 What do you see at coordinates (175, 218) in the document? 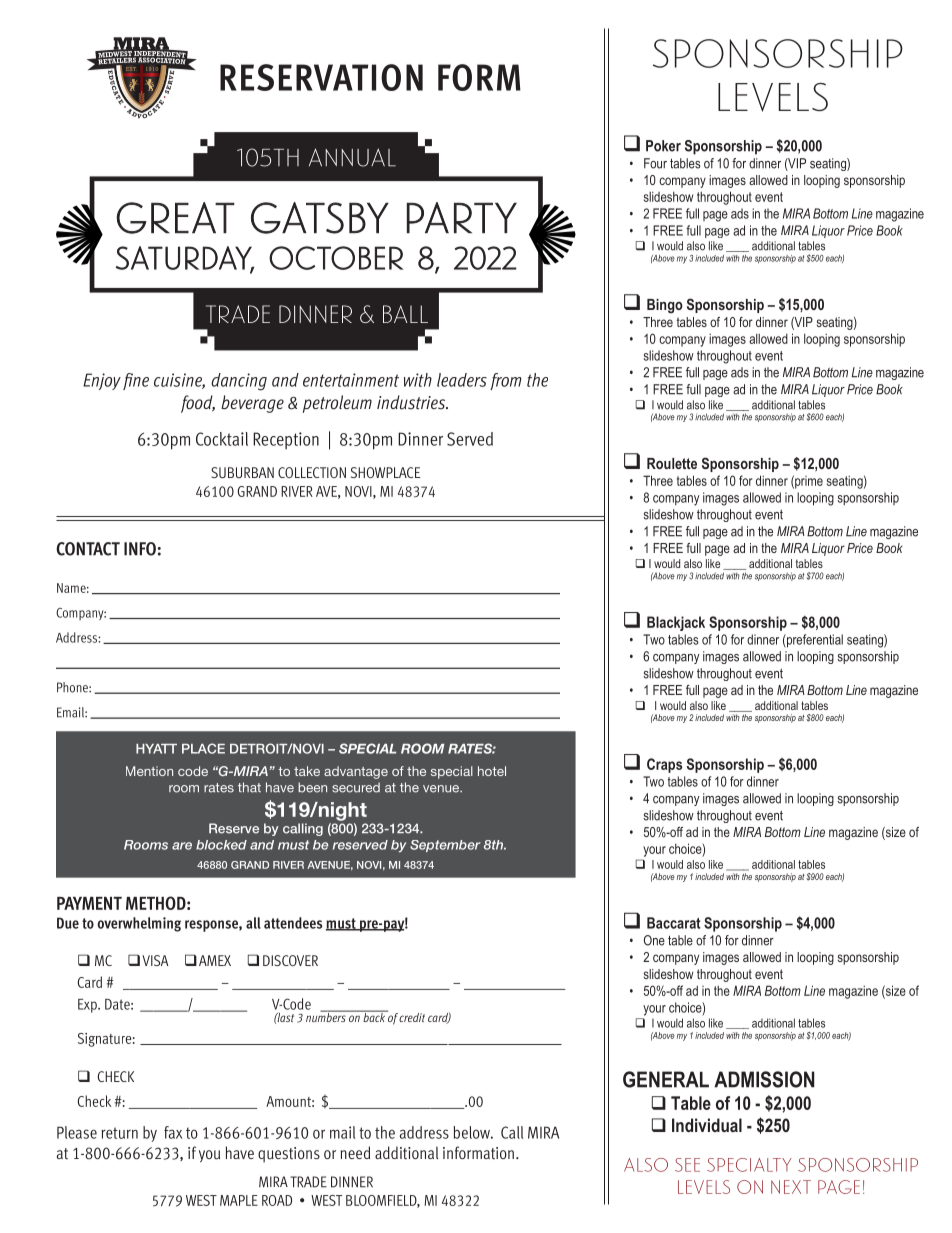
I see `GREAT` at bounding box center [175, 218].
